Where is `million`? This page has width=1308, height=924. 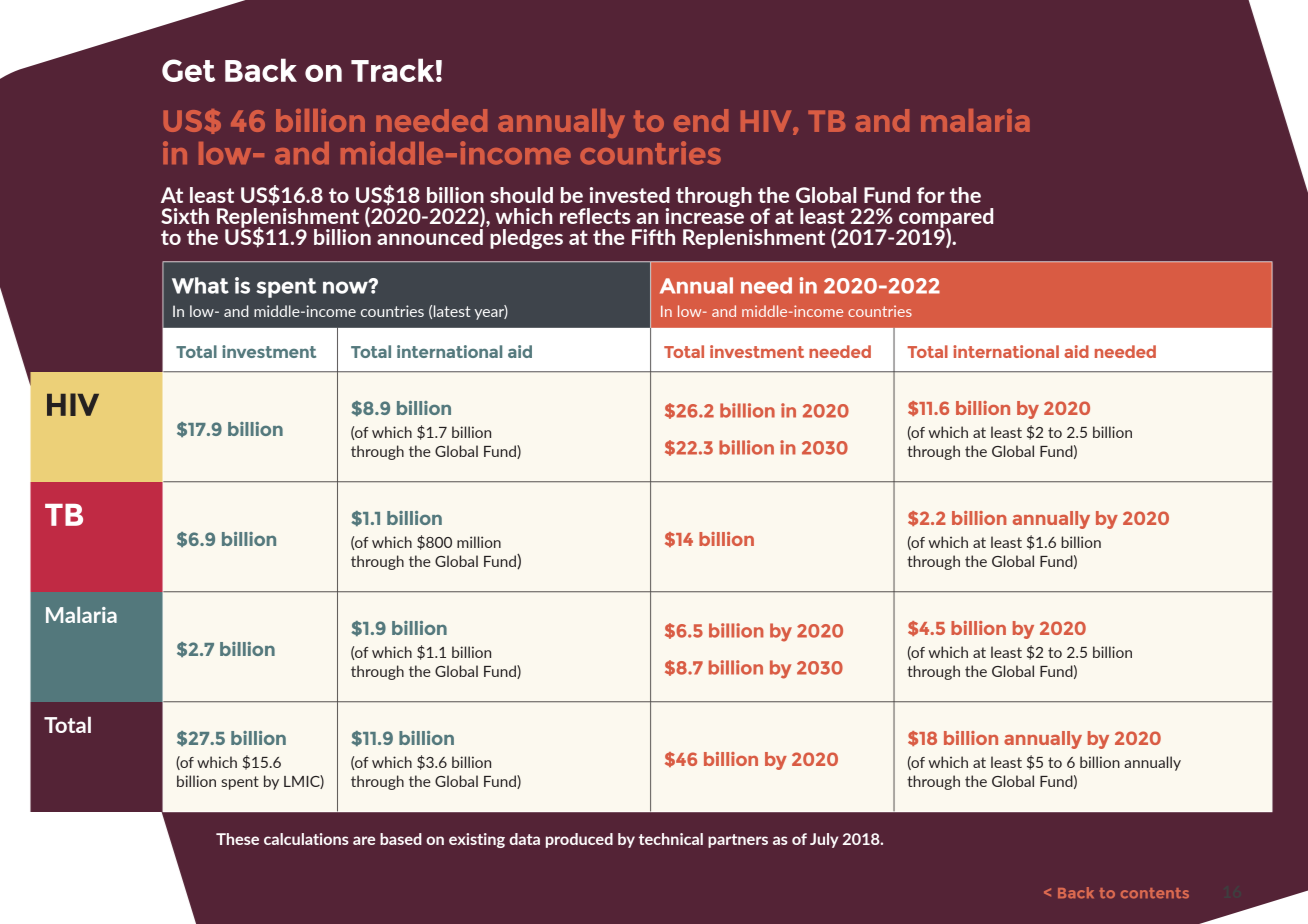 million is located at coordinates (479, 542).
